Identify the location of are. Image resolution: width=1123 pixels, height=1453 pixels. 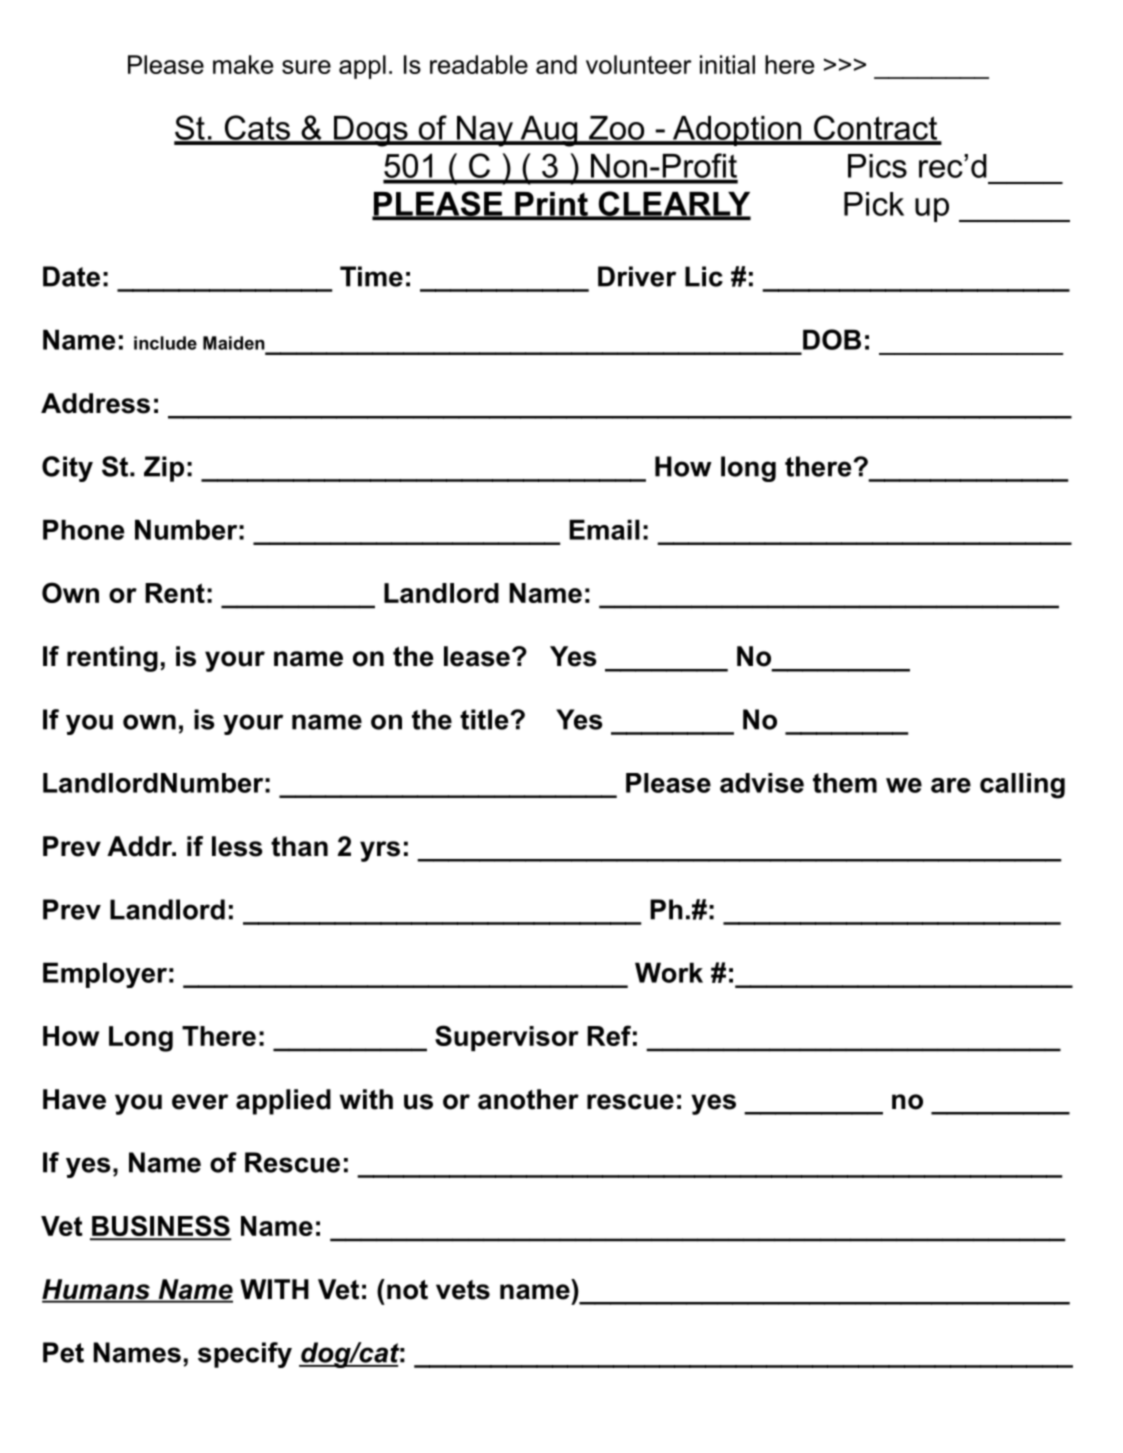
(951, 785).
